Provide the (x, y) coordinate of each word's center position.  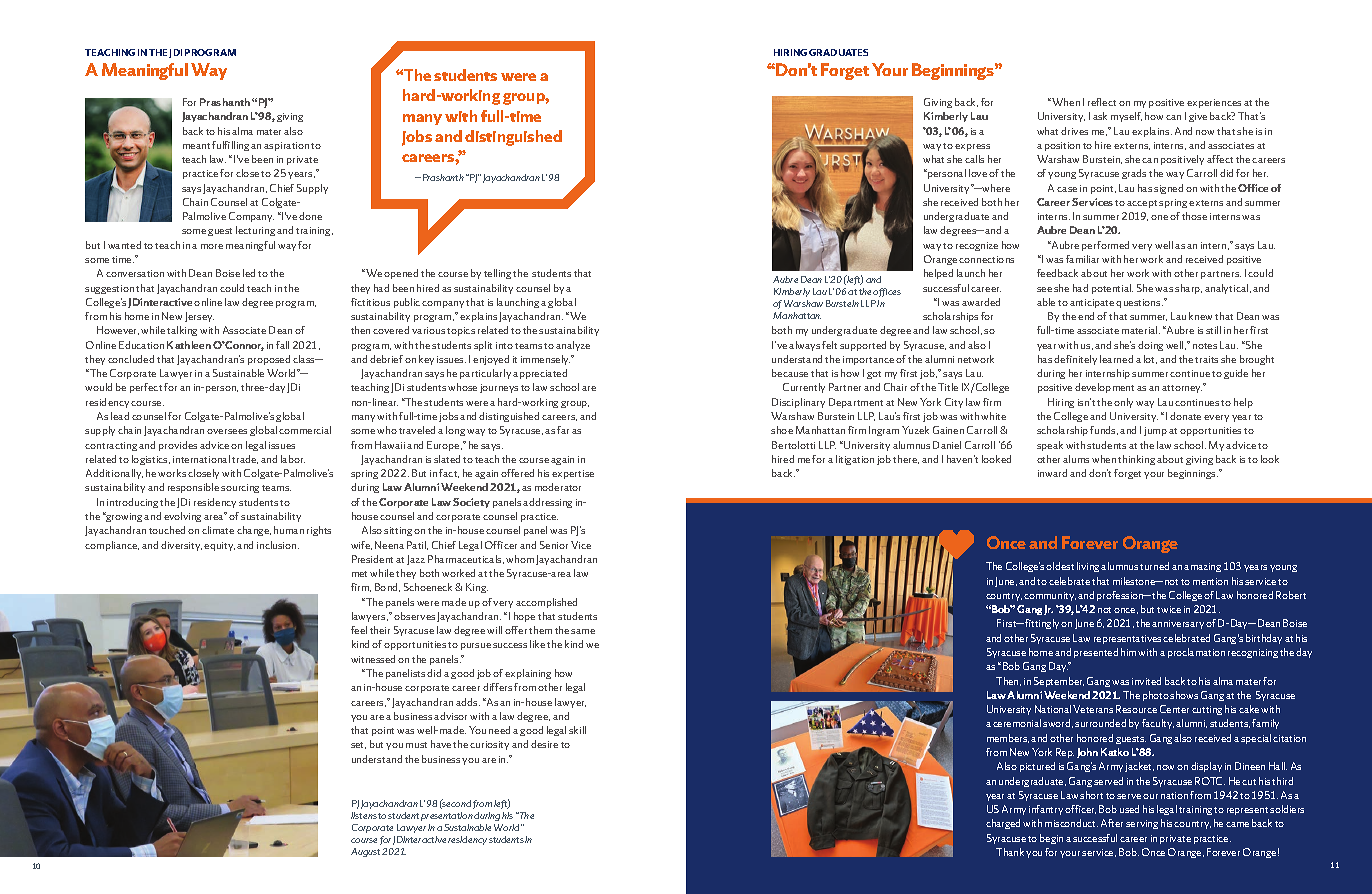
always (804, 346)
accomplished (546, 603)
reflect (1102, 102)
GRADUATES (838, 52)
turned (1154, 566)
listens (364, 815)
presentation (447, 816)
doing (1150, 346)
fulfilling (230, 146)
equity (219, 546)
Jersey (199, 317)
